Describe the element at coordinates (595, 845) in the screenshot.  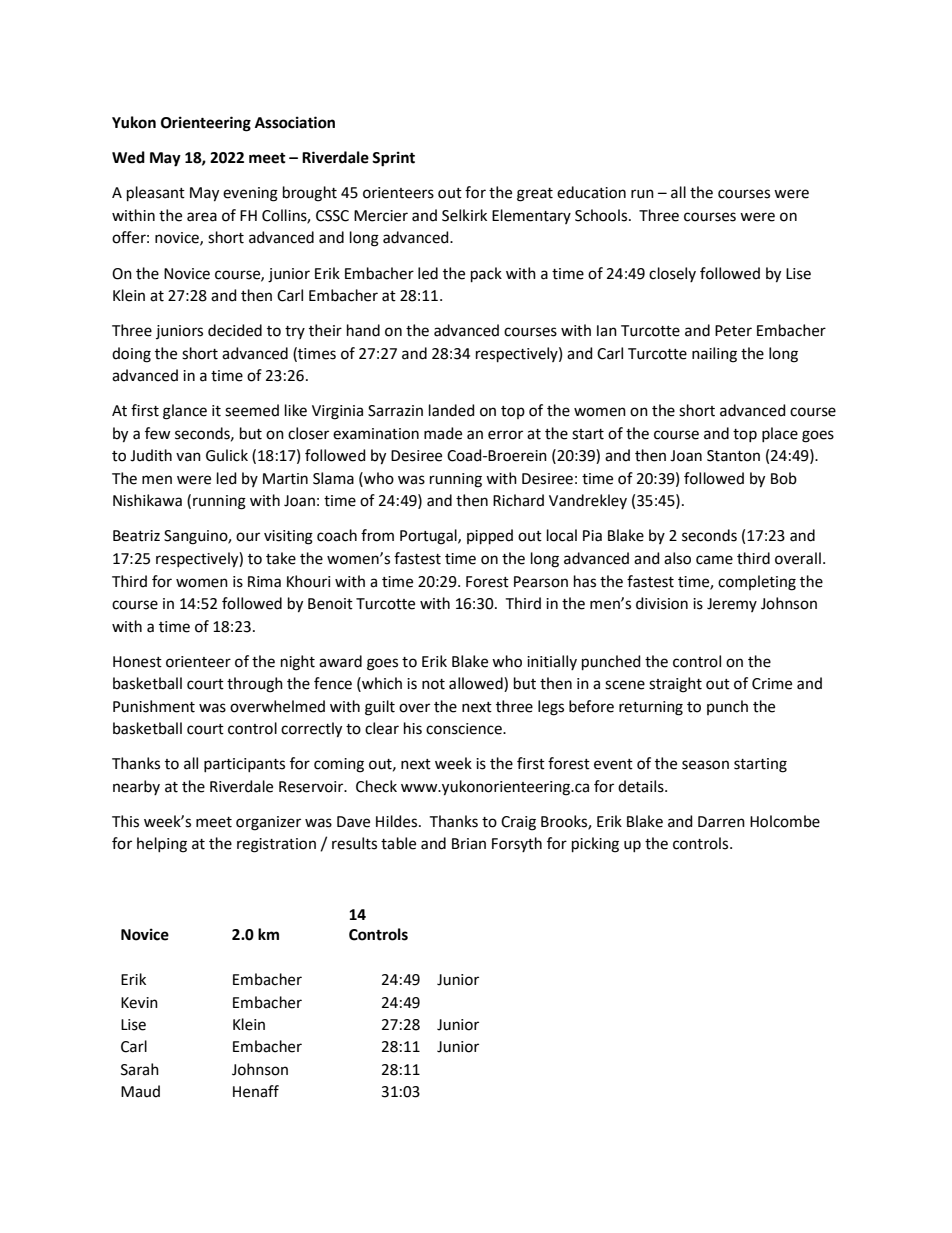
I see `picking` at that location.
